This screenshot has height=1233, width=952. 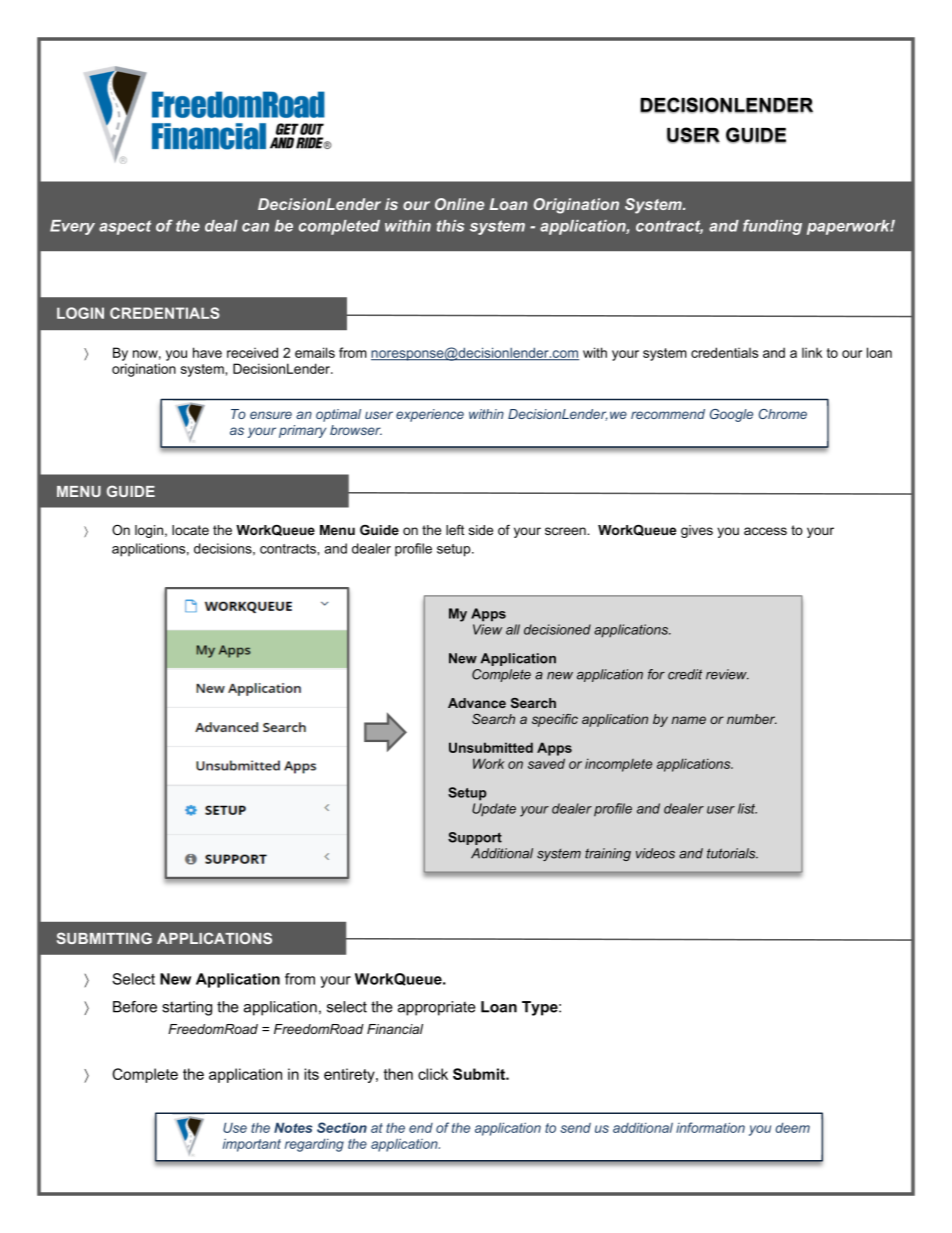 What do you see at coordinates (513, 629) in the screenshot?
I see `all` at bounding box center [513, 629].
